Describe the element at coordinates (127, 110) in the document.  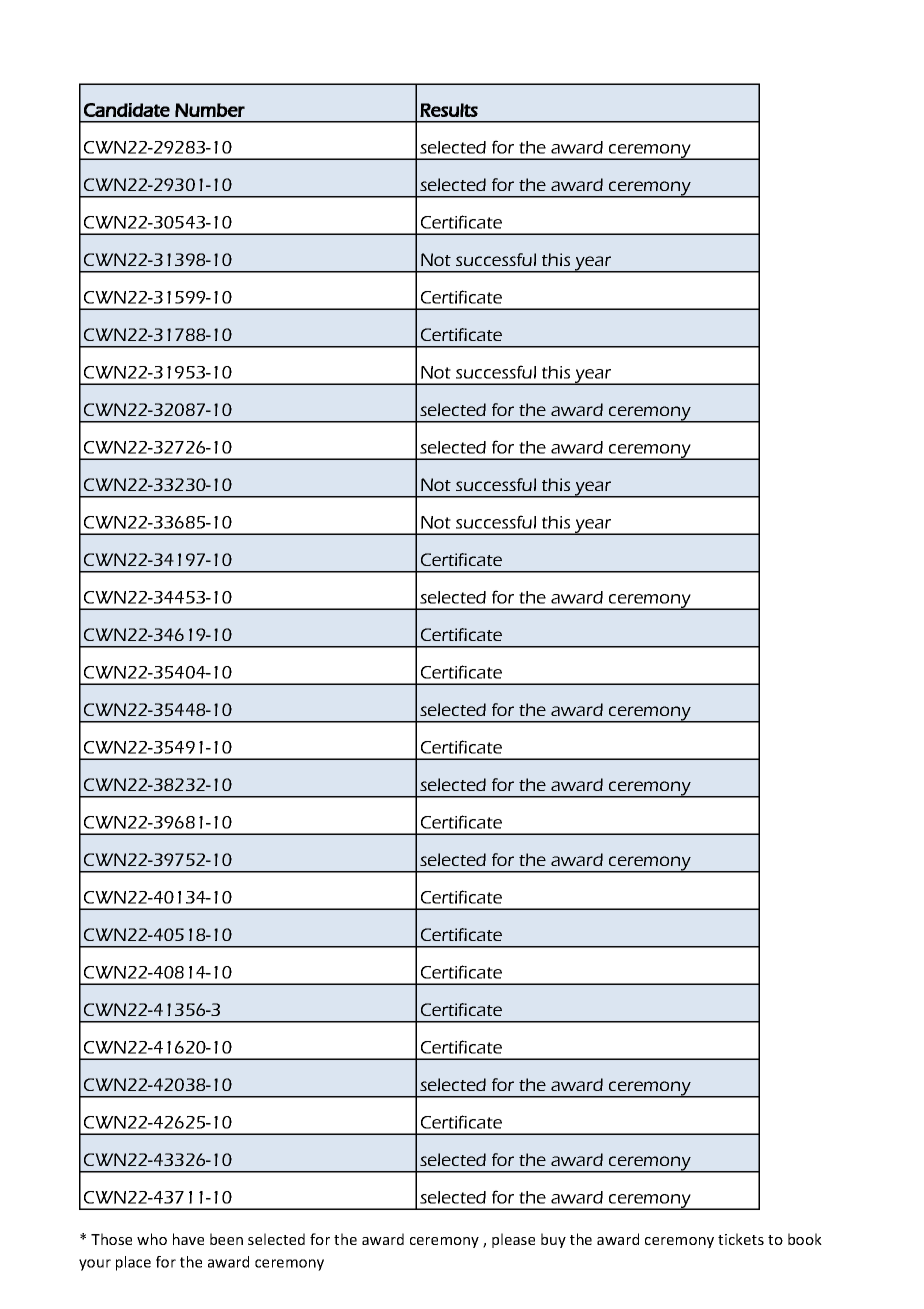
I see `Candidate` at that location.
